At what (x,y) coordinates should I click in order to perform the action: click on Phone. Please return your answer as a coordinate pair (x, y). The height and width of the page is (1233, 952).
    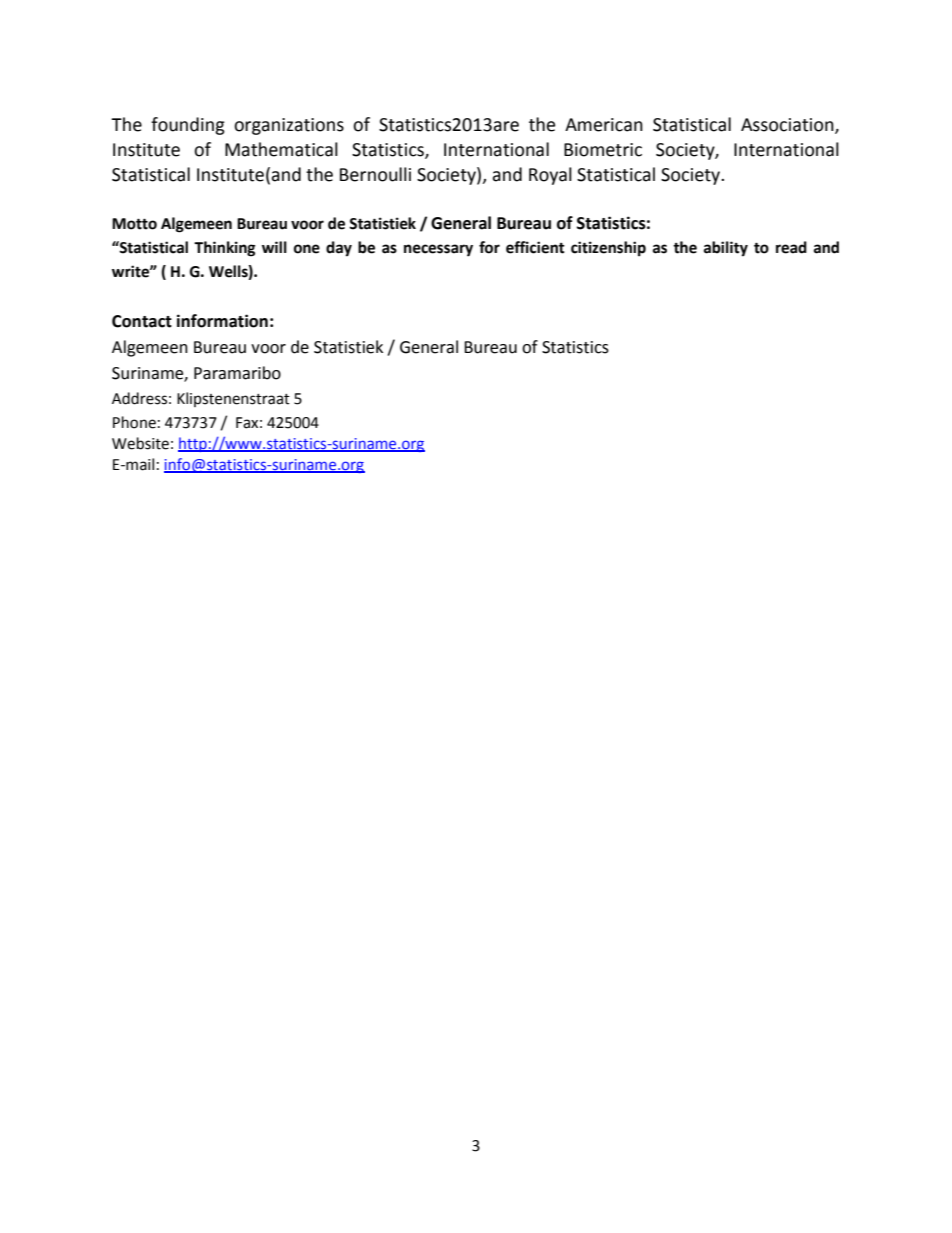
    Looking at the image, I should click on (134, 422).
